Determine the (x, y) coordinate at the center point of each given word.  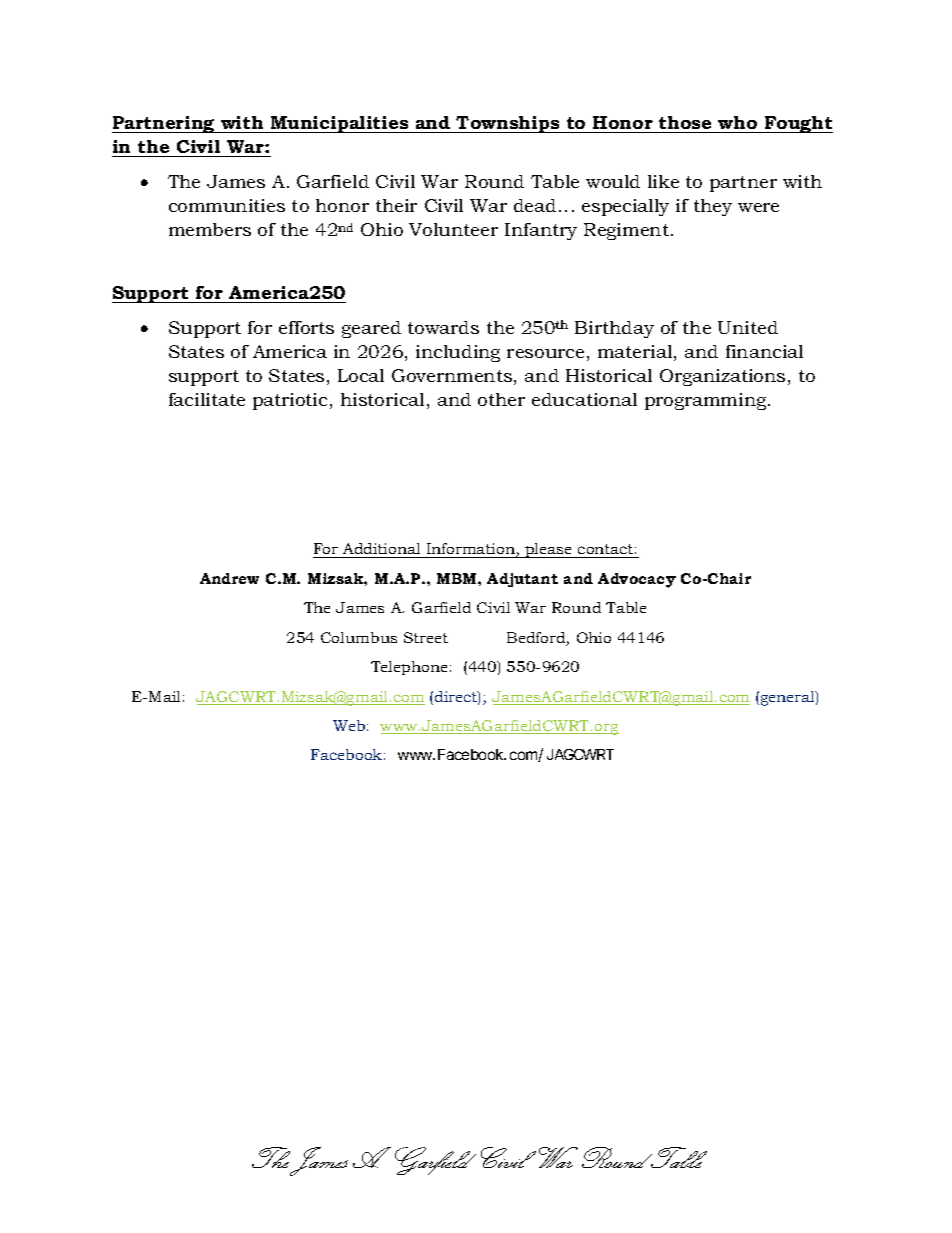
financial (764, 351)
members (210, 229)
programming (707, 401)
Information (472, 550)
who (737, 122)
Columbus (359, 637)
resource (545, 353)
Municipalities (340, 124)
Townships (508, 124)
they (713, 207)
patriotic (290, 401)
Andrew (229, 578)
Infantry (541, 231)
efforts (306, 327)
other (501, 399)
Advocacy (637, 580)
